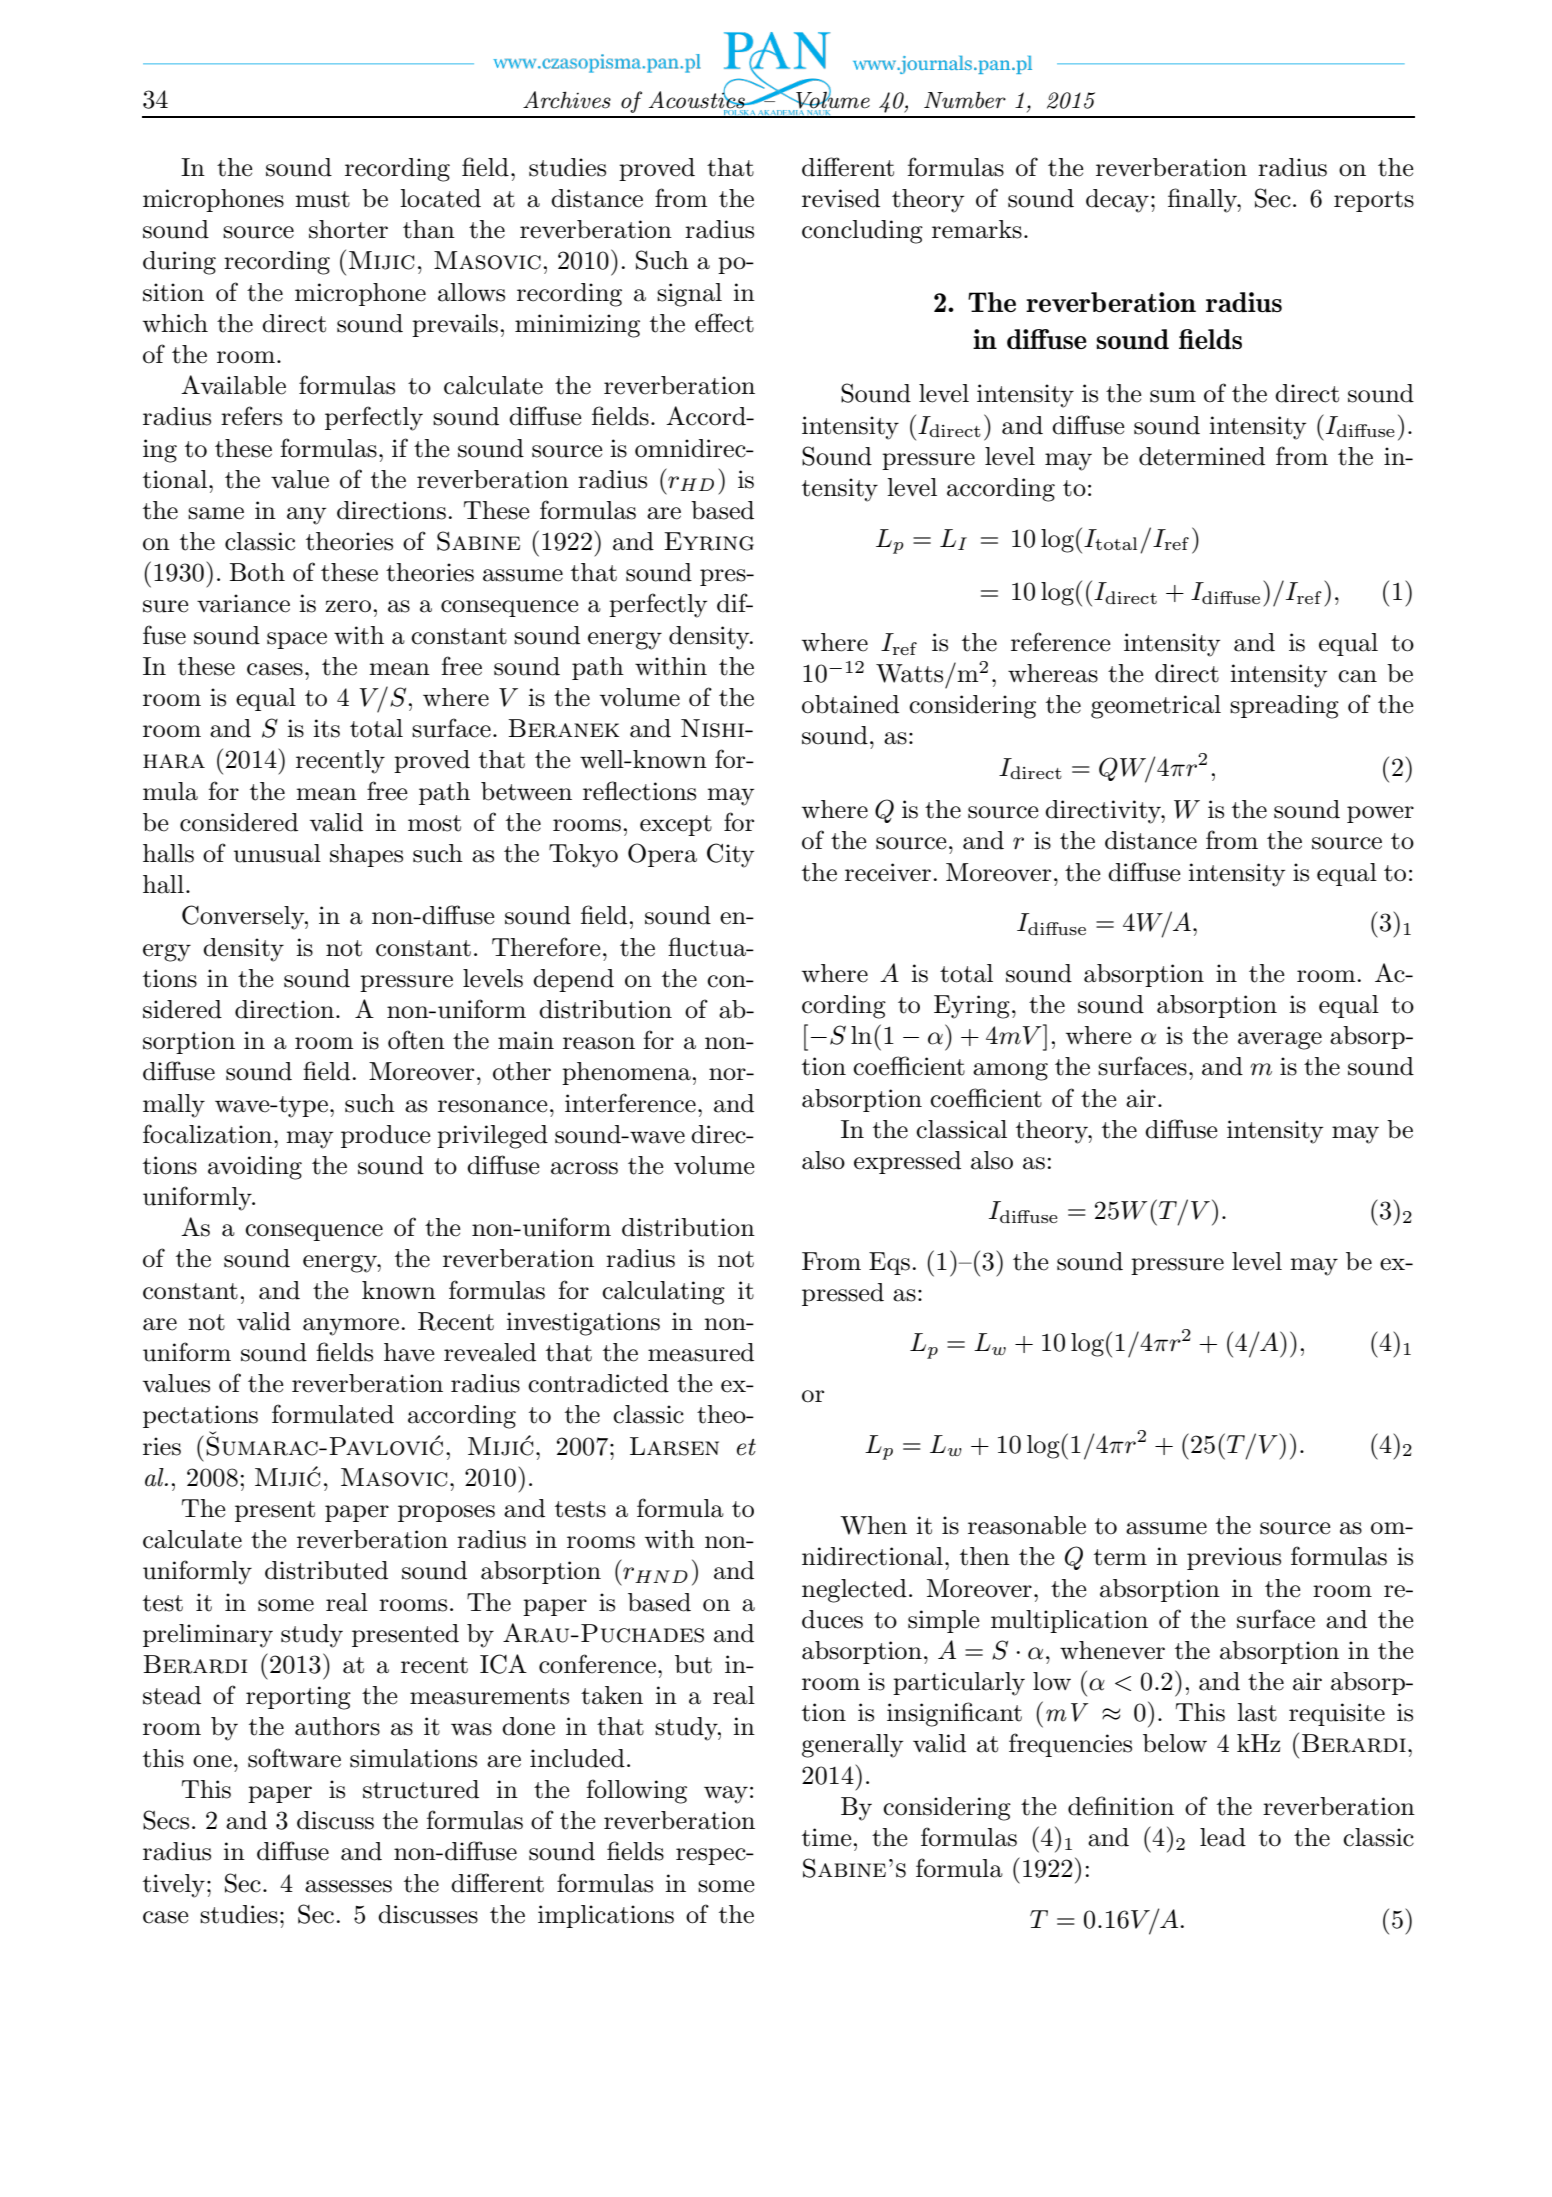 The image size is (1552, 2197). Describe the element at coordinates (841, 198) in the document. I see `revised` at that location.
